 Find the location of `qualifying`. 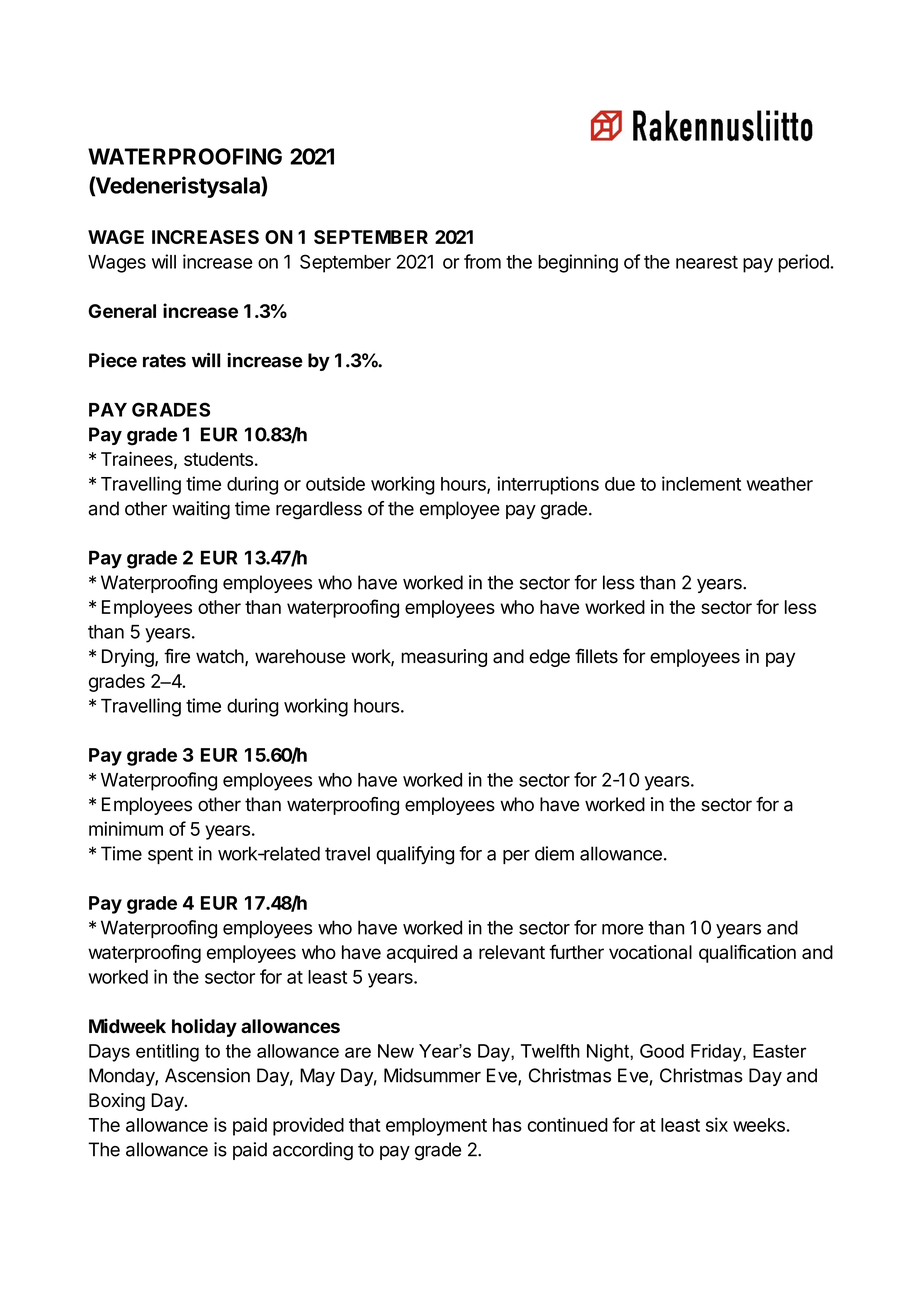

qualifying is located at coordinates (415, 855).
